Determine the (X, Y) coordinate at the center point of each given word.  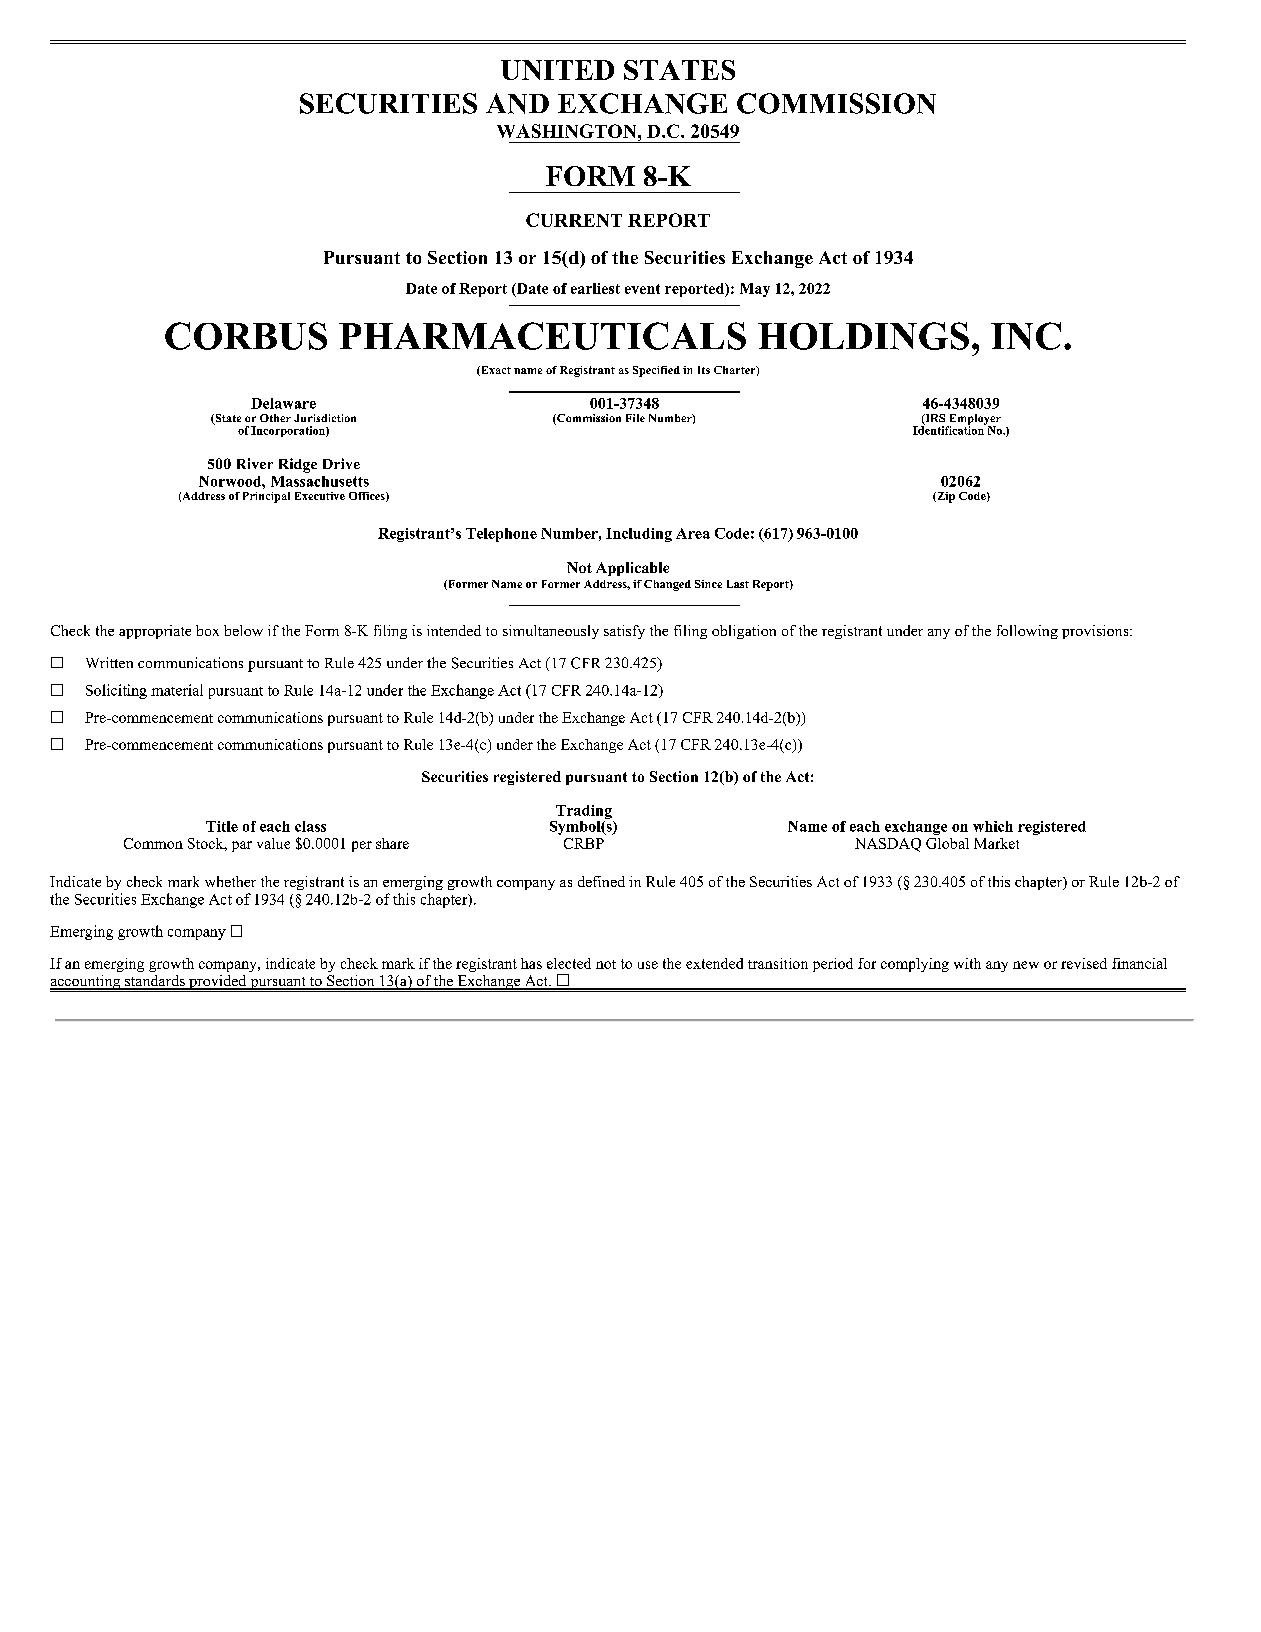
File (635, 418)
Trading (584, 812)
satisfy (624, 632)
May (755, 290)
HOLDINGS (863, 336)
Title (222, 826)
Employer (974, 420)
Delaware (283, 403)
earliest (595, 288)
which (993, 826)
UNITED (557, 70)
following (1027, 632)
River (255, 463)
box (207, 630)
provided (218, 983)
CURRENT (574, 220)
